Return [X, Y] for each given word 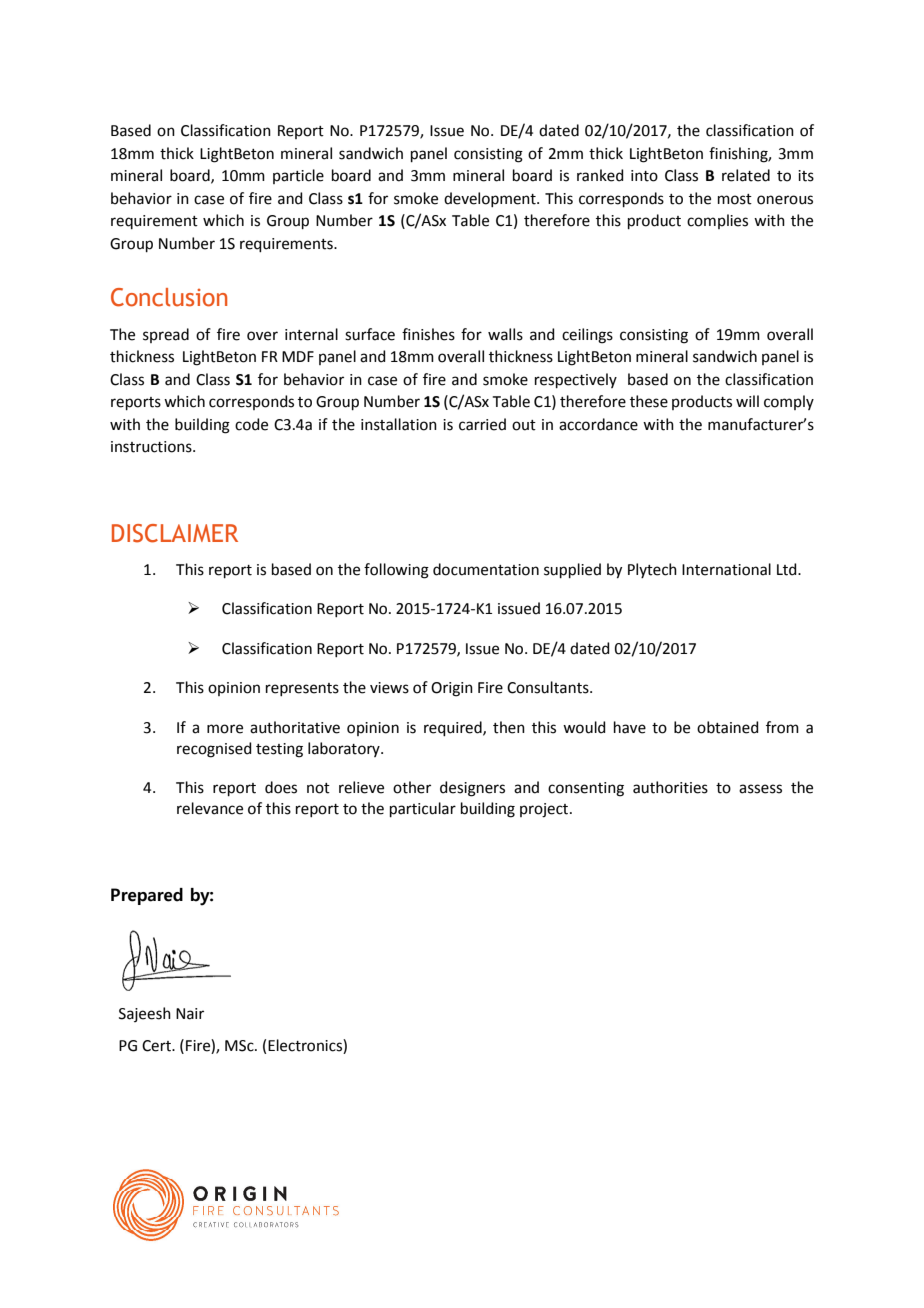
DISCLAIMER [175, 533]
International [726, 569]
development [491, 199]
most [735, 199]
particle [298, 176]
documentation [486, 569]
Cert [157, 1046]
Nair [190, 1014]
